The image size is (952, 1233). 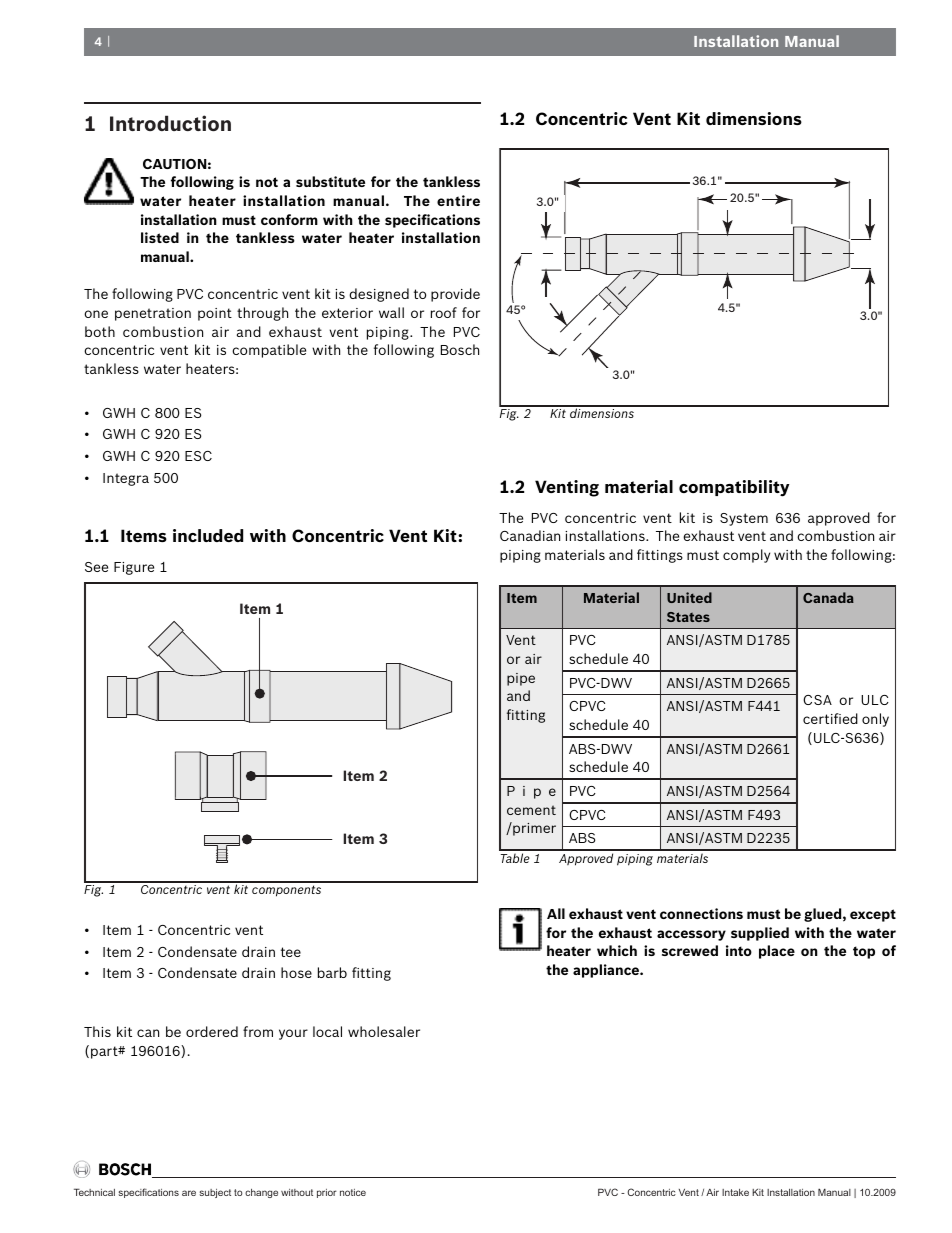 What do you see at coordinates (455, 295) in the document?
I see `provide` at bounding box center [455, 295].
